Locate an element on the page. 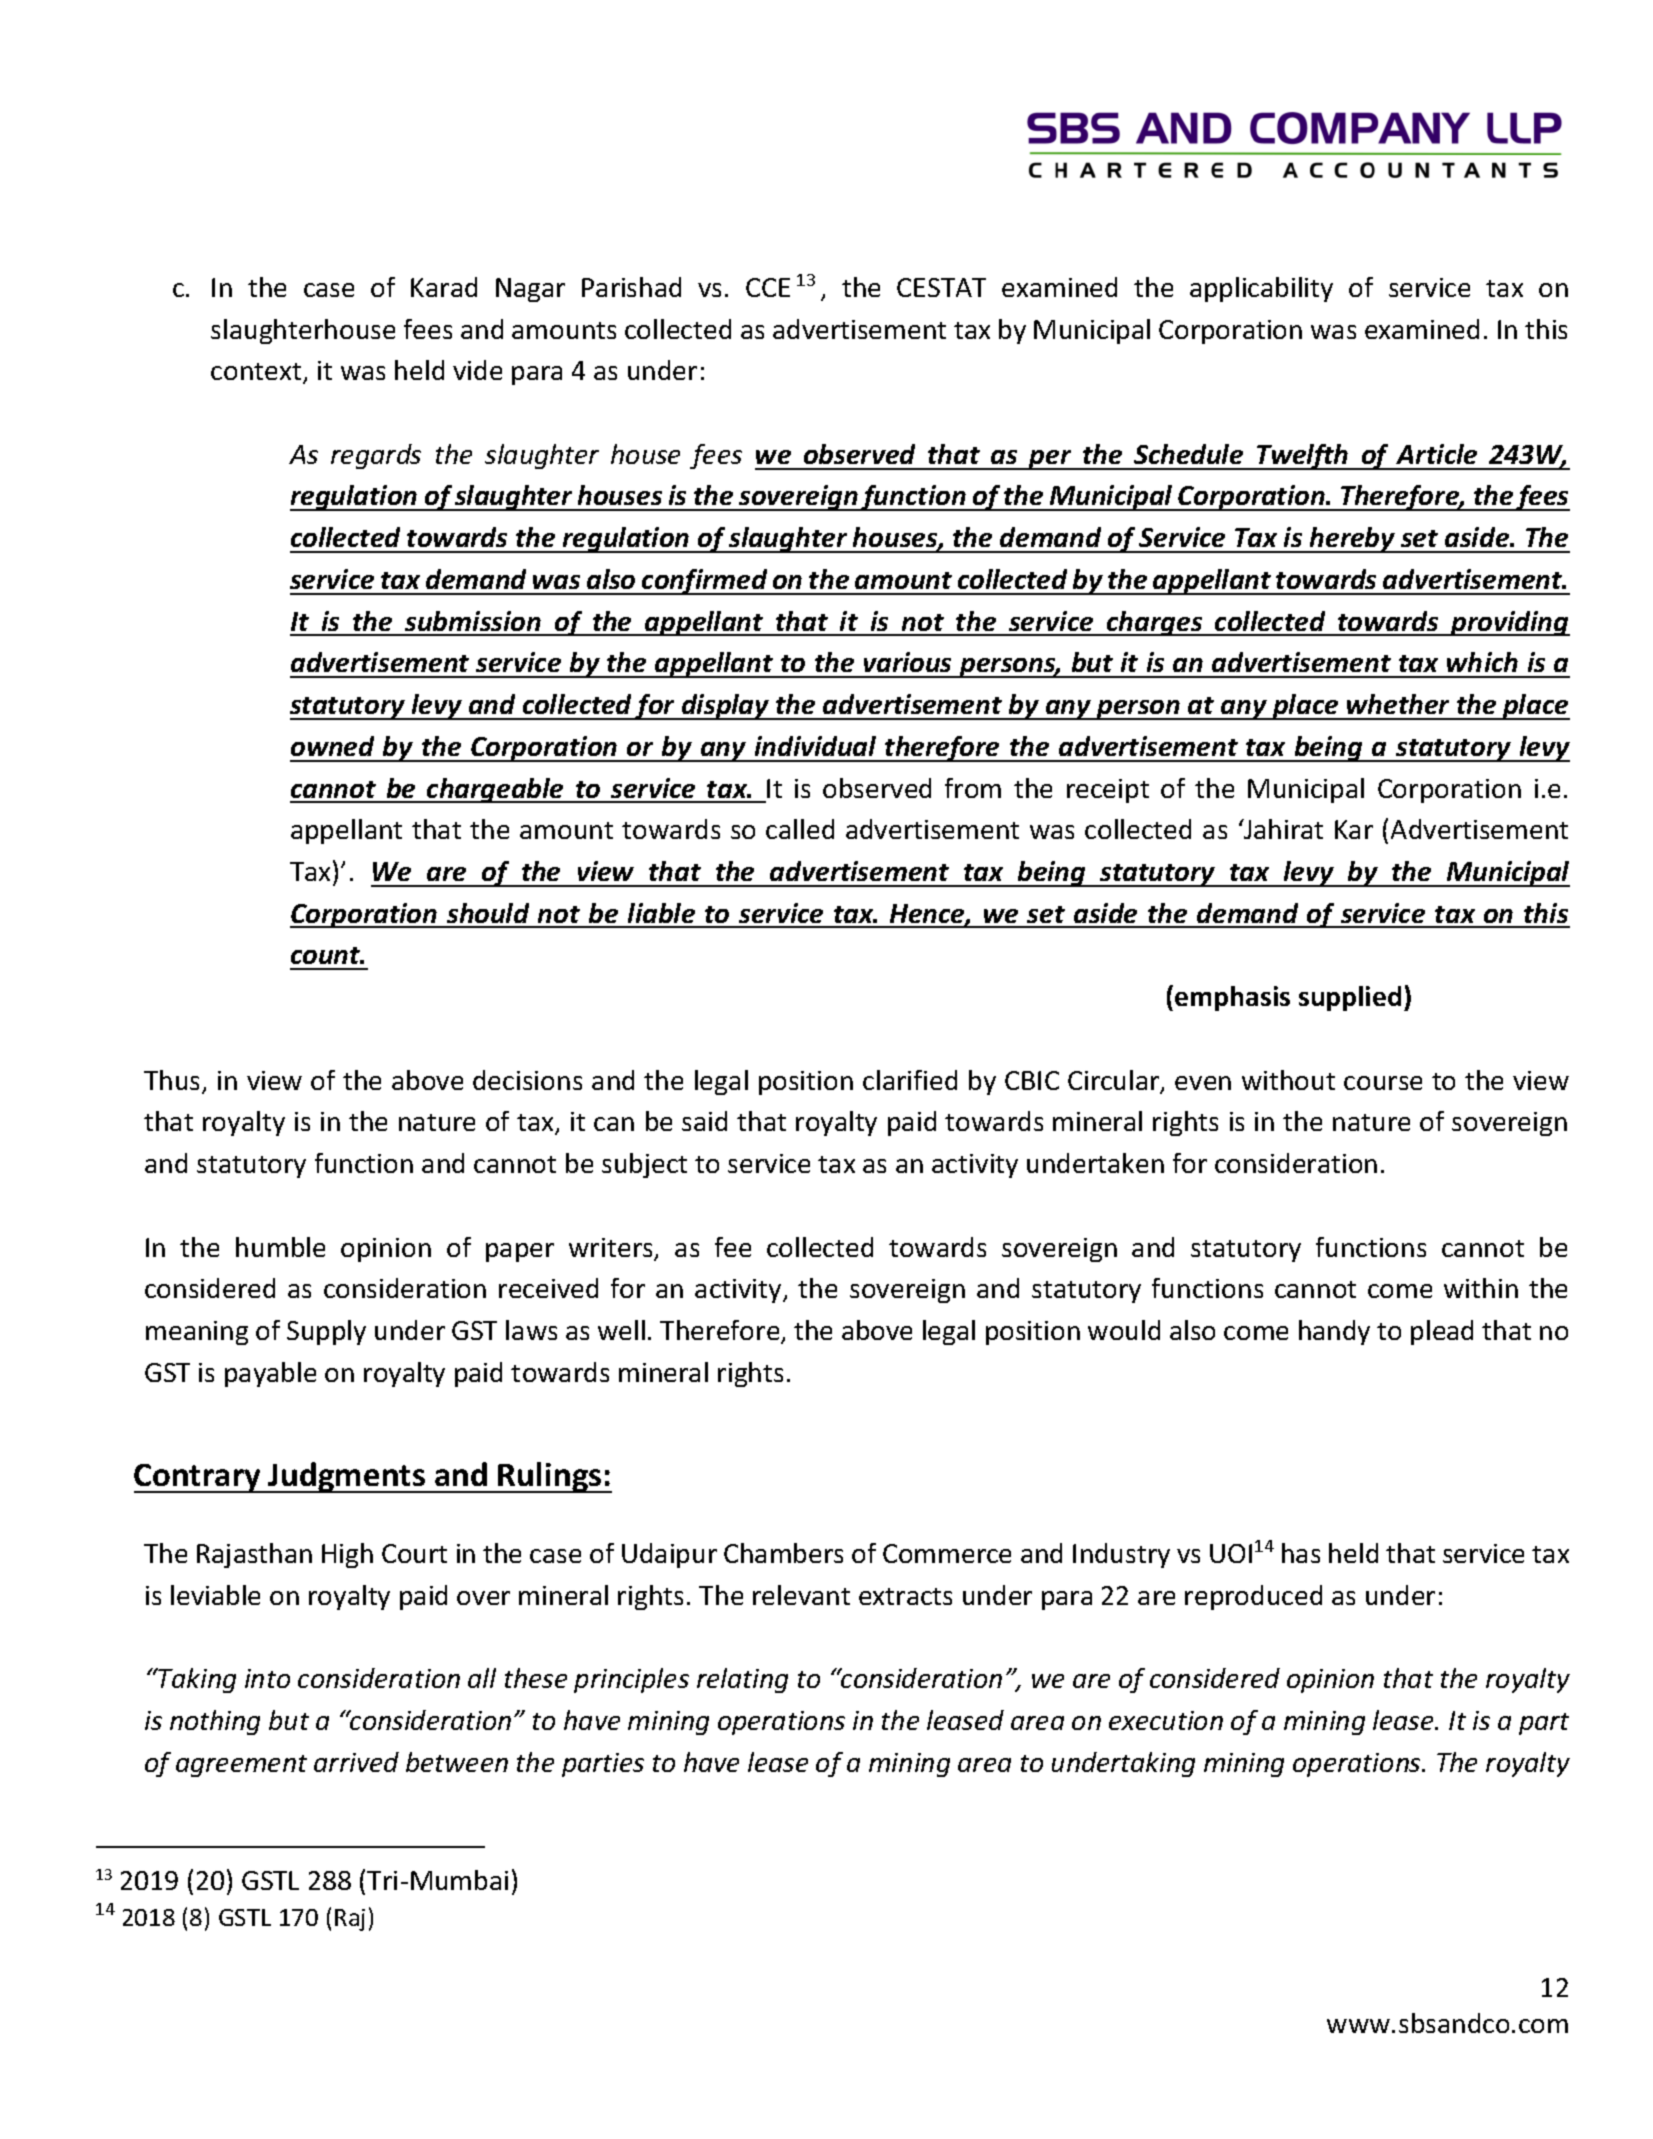 The width and height of the page is (1653, 2139). applicability is located at coordinates (1261, 289).
